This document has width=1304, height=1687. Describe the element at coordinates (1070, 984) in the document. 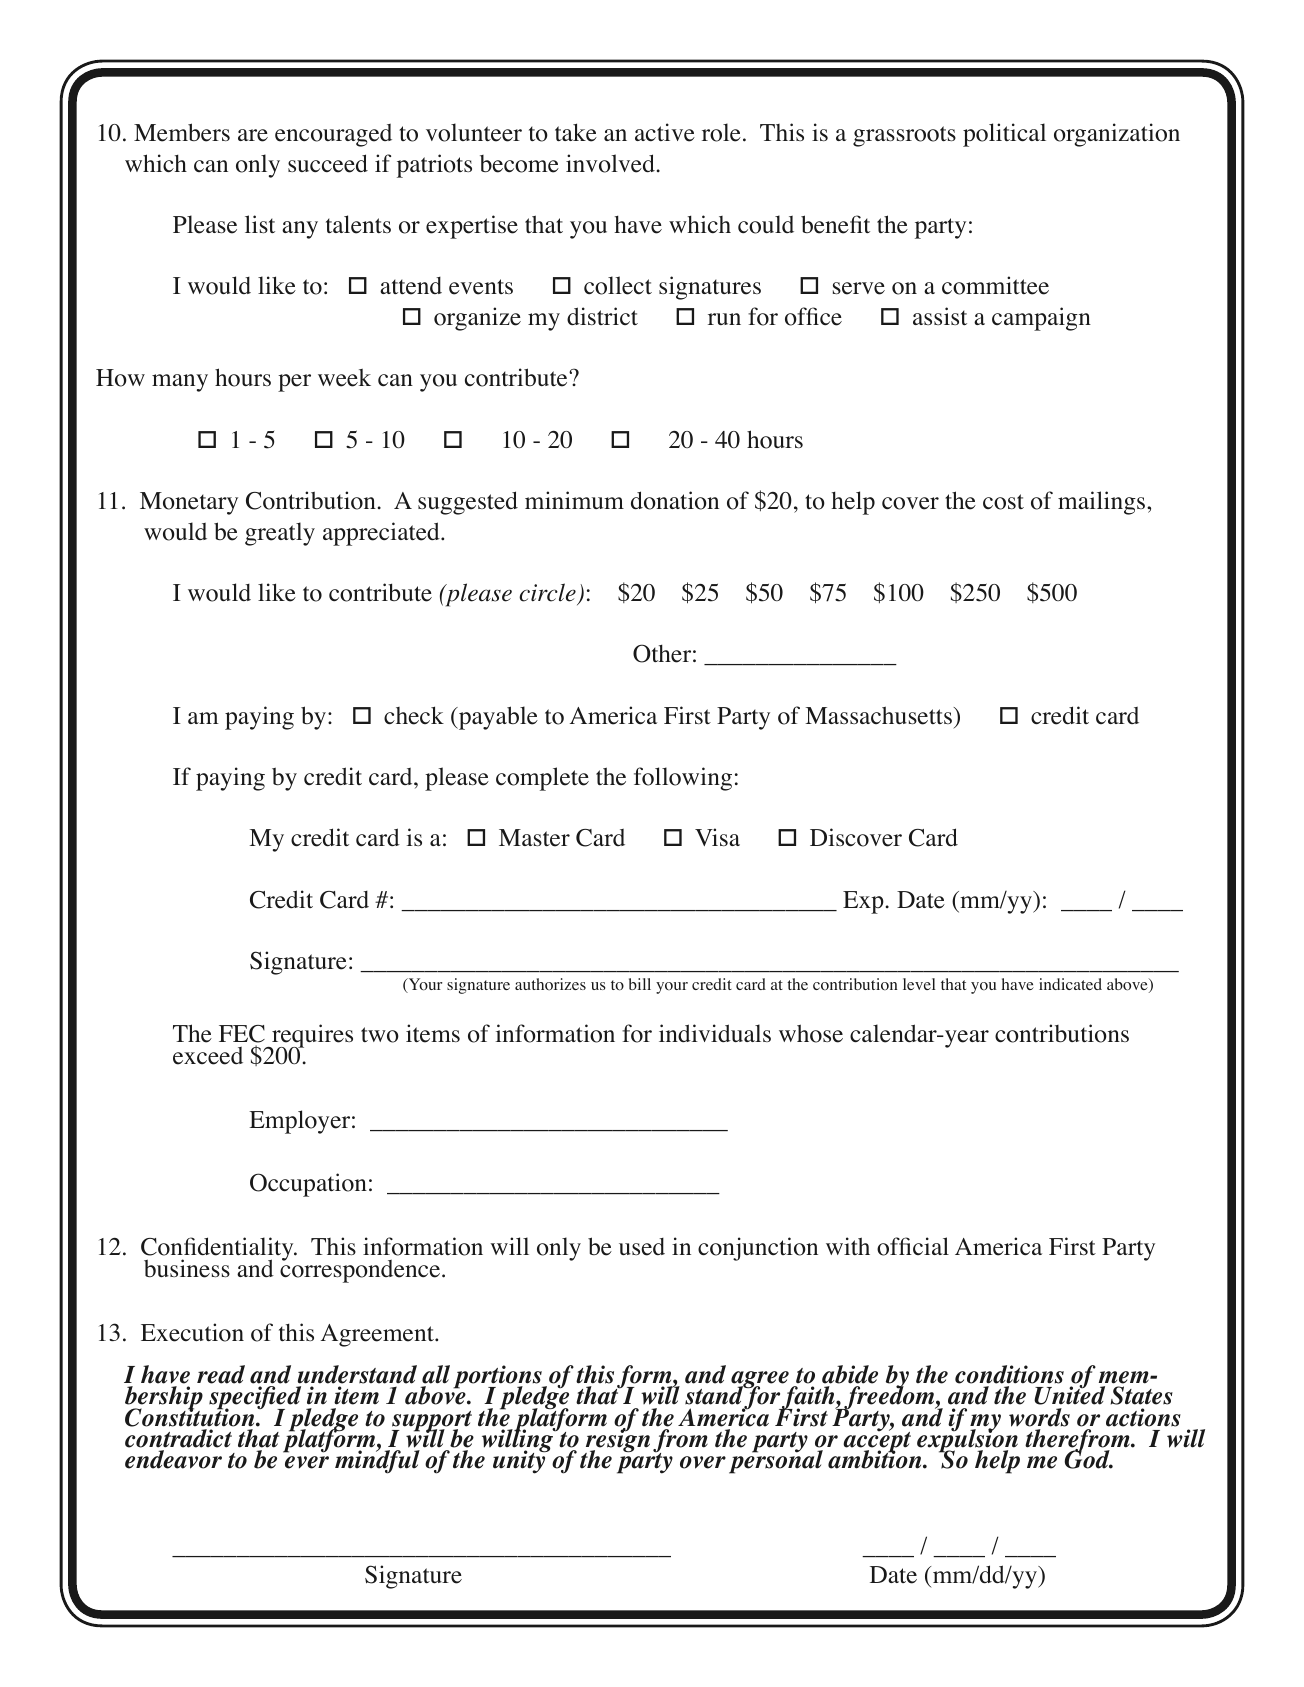

I see `indicated` at that location.
